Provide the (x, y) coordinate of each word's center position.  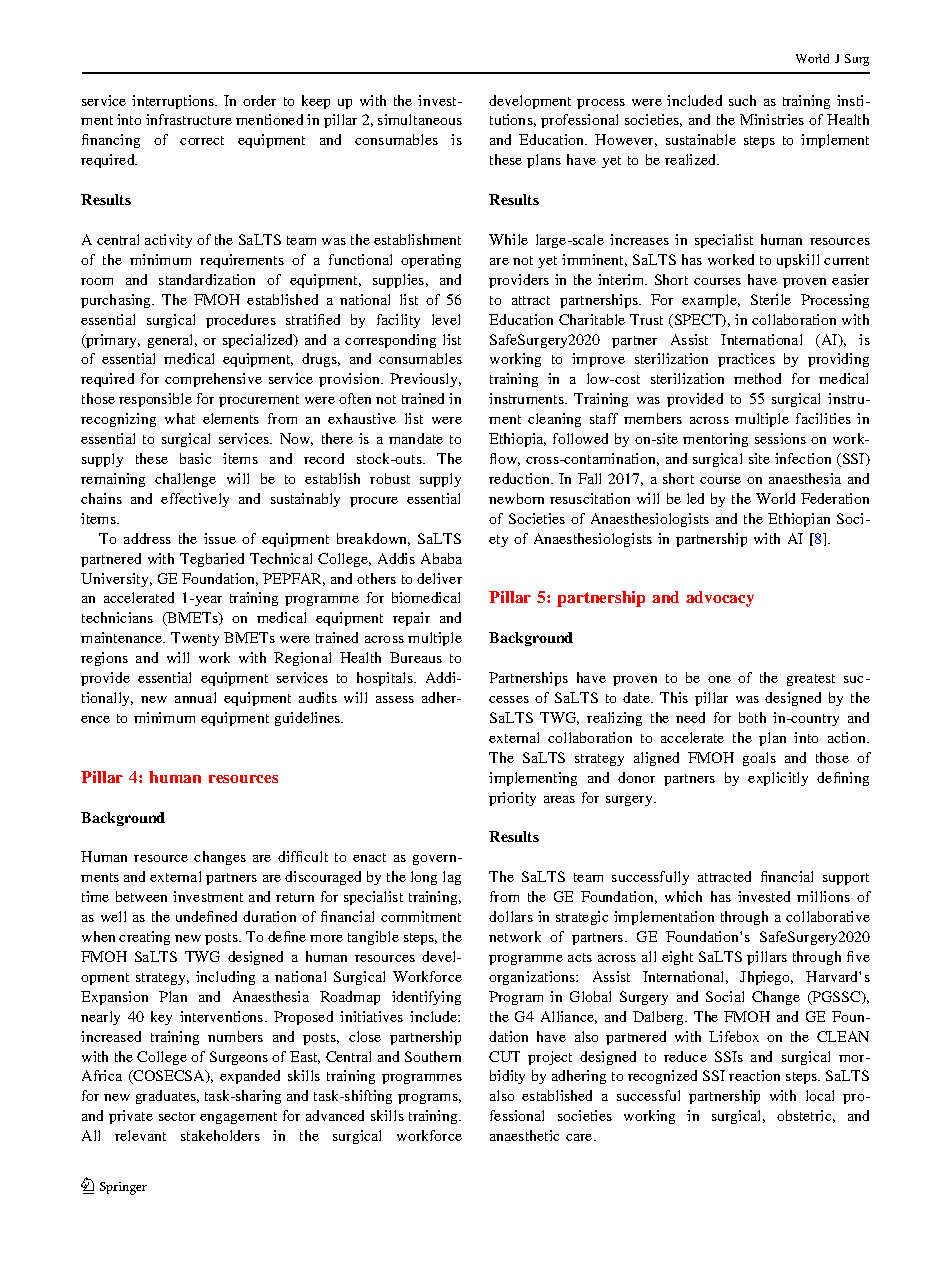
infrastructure (189, 119)
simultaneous (420, 119)
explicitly (778, 779)
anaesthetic (524, 1135)
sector (177, 1116)
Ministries (772, 119)
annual (195, 697)
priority (512, 799)
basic (195, 458)
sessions (780, 438)
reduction (520, 478)
